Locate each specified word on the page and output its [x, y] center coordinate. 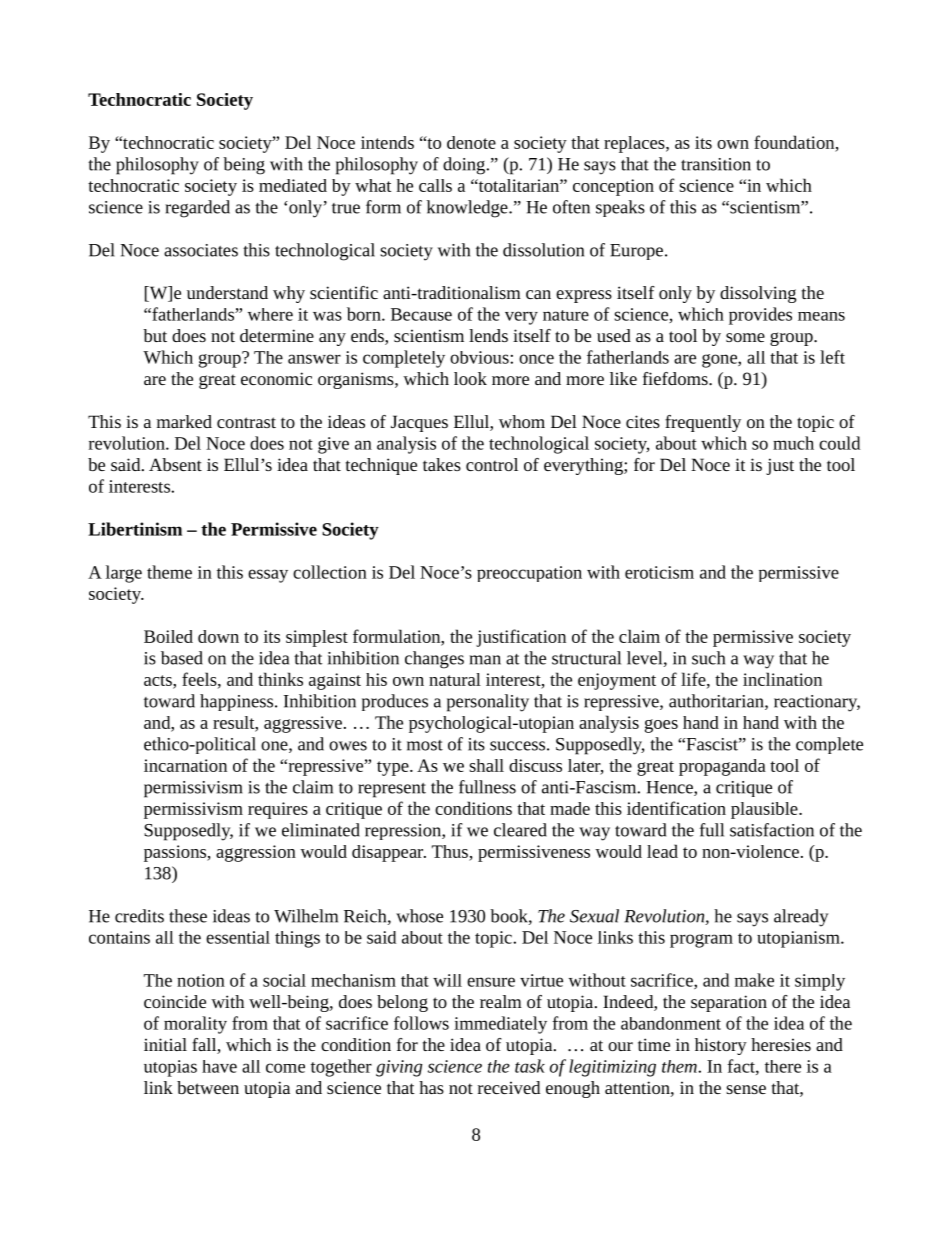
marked [184, 421]
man [485, 660]
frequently [703, 423]
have [219, 1066]
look [470, 378]
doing [465, 166]
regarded [197, 209]
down [218, 636]
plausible [765, 810]
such [708, 658]
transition [716, 164]
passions [176, 853]
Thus [450, 851]
